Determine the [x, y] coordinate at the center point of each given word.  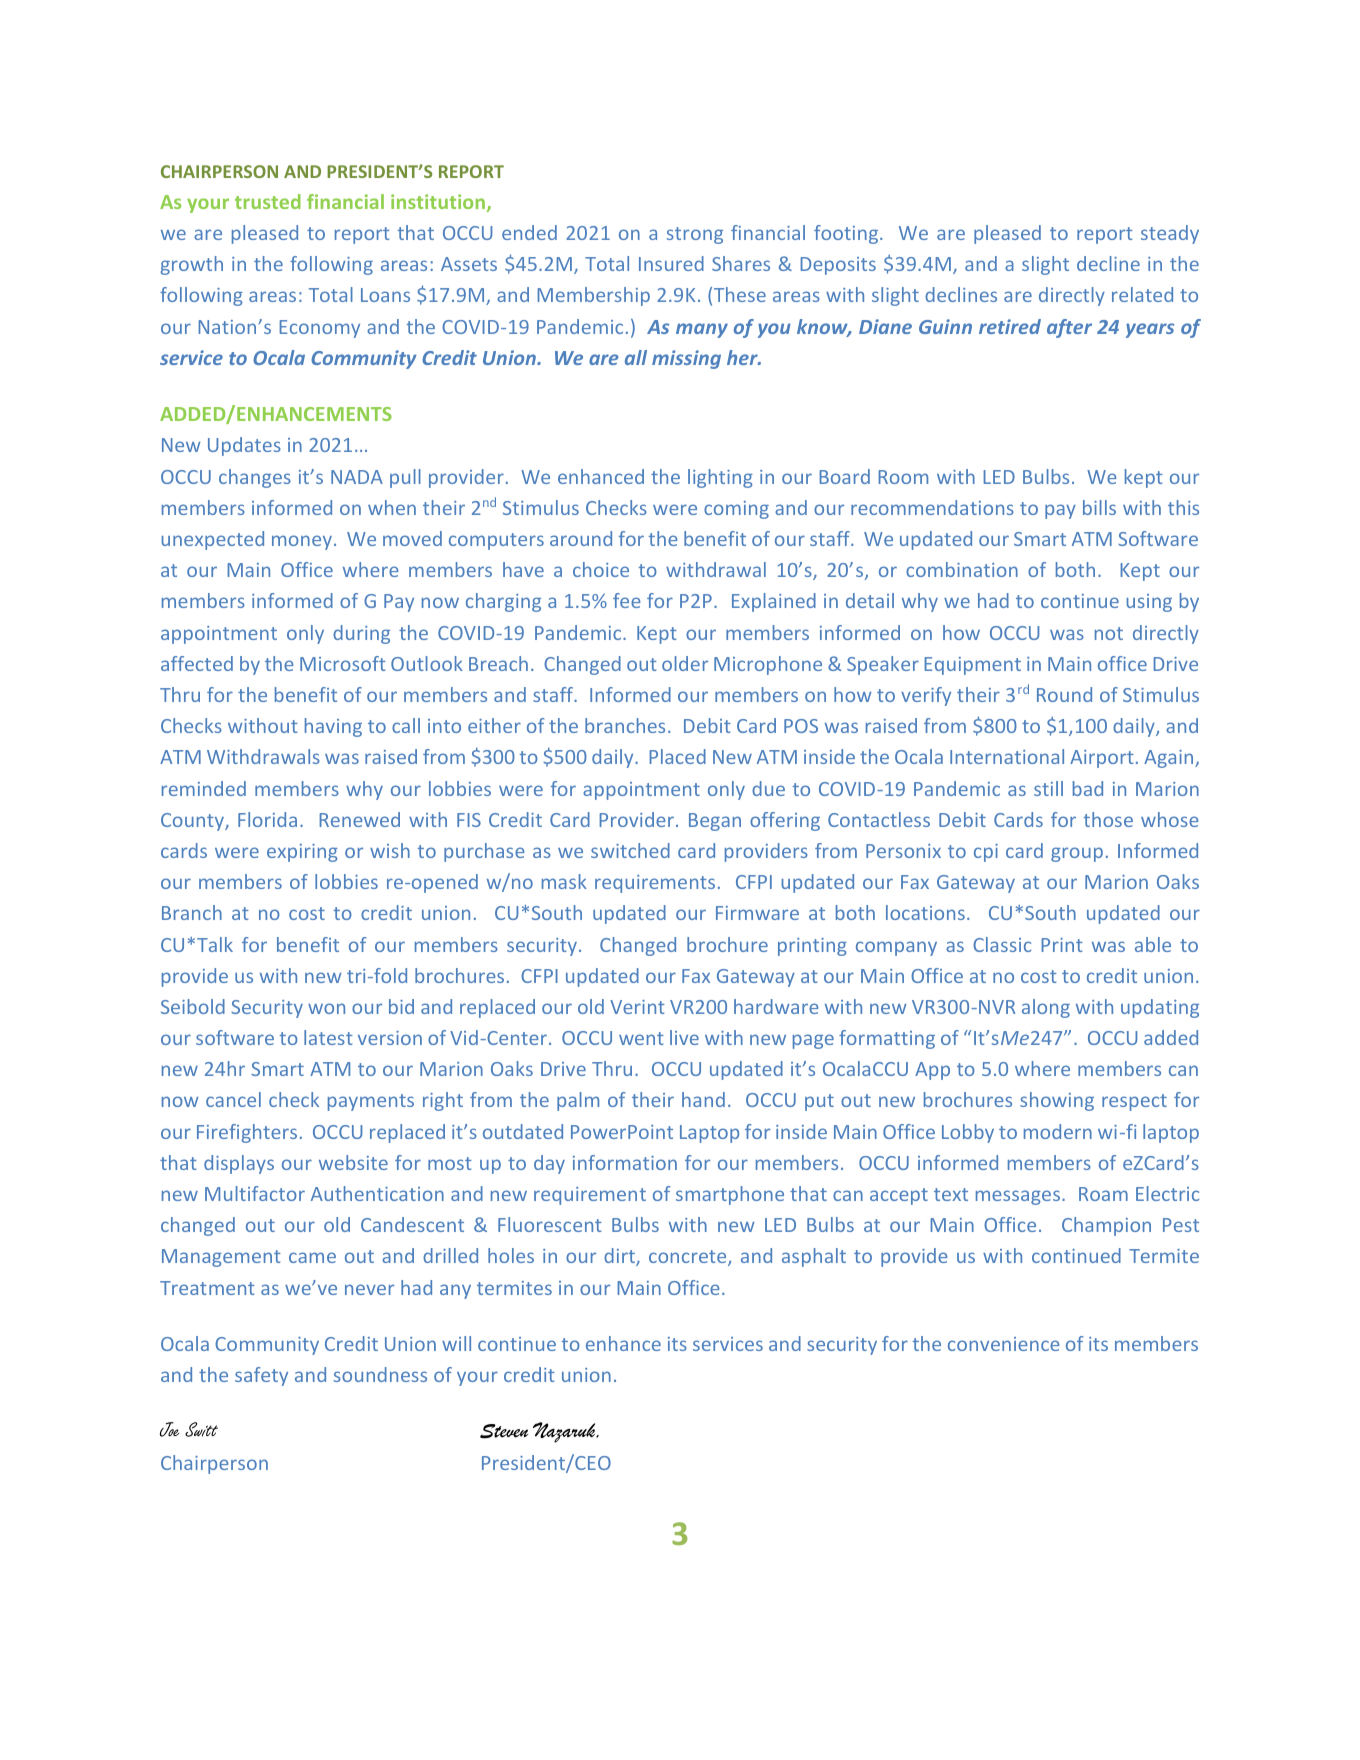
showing [1057, 1101]
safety [261, 1376]
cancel [233, 1099]
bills [1099, 507]
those [1108, 819]
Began [715, 822]
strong [695, 235]
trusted [268, 201]
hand [703, 1099]
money [302, 542]
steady [1170, 234]
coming [736, 510]
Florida [267, 819]
